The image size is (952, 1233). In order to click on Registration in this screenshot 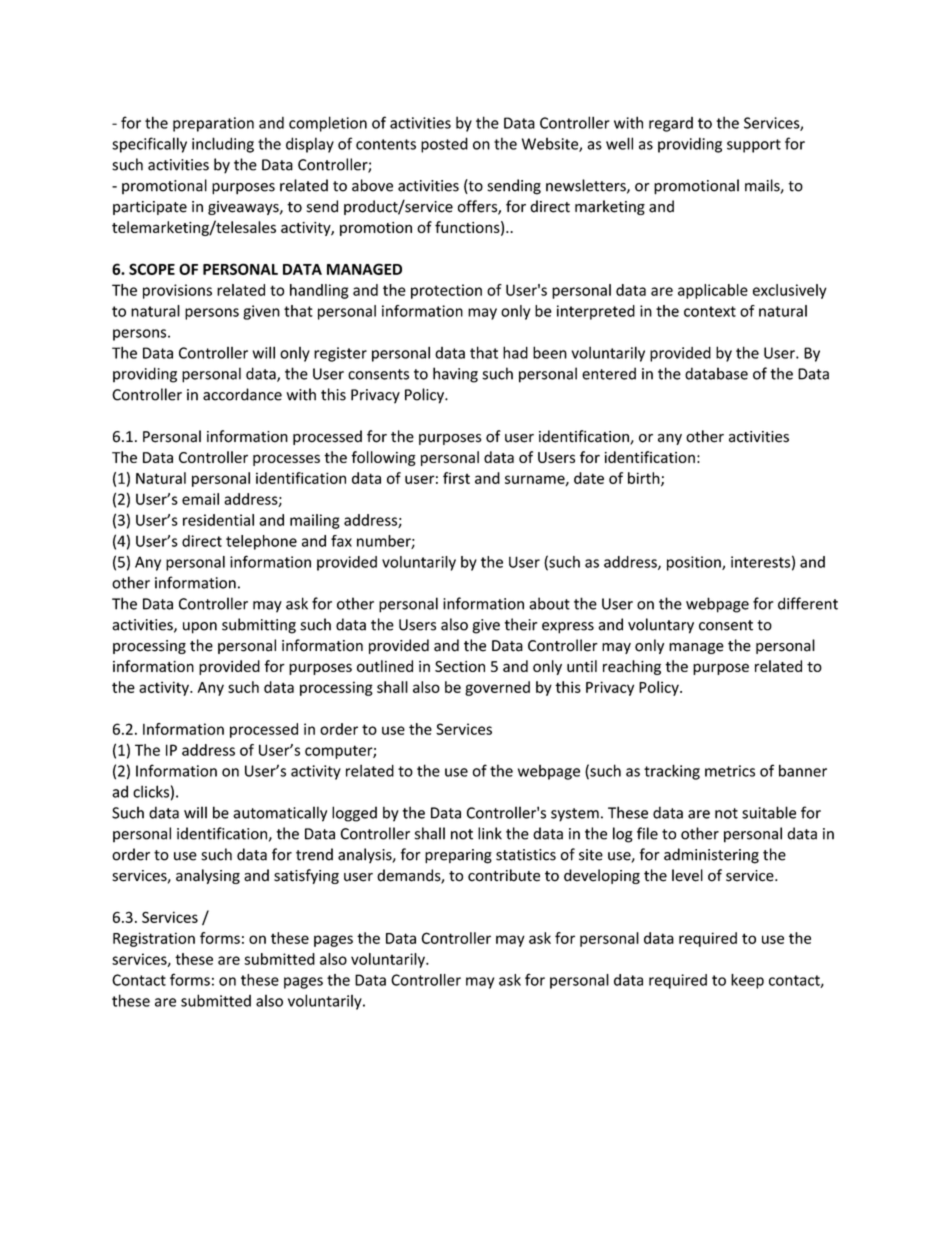, I will do `click(154, 939)`.
